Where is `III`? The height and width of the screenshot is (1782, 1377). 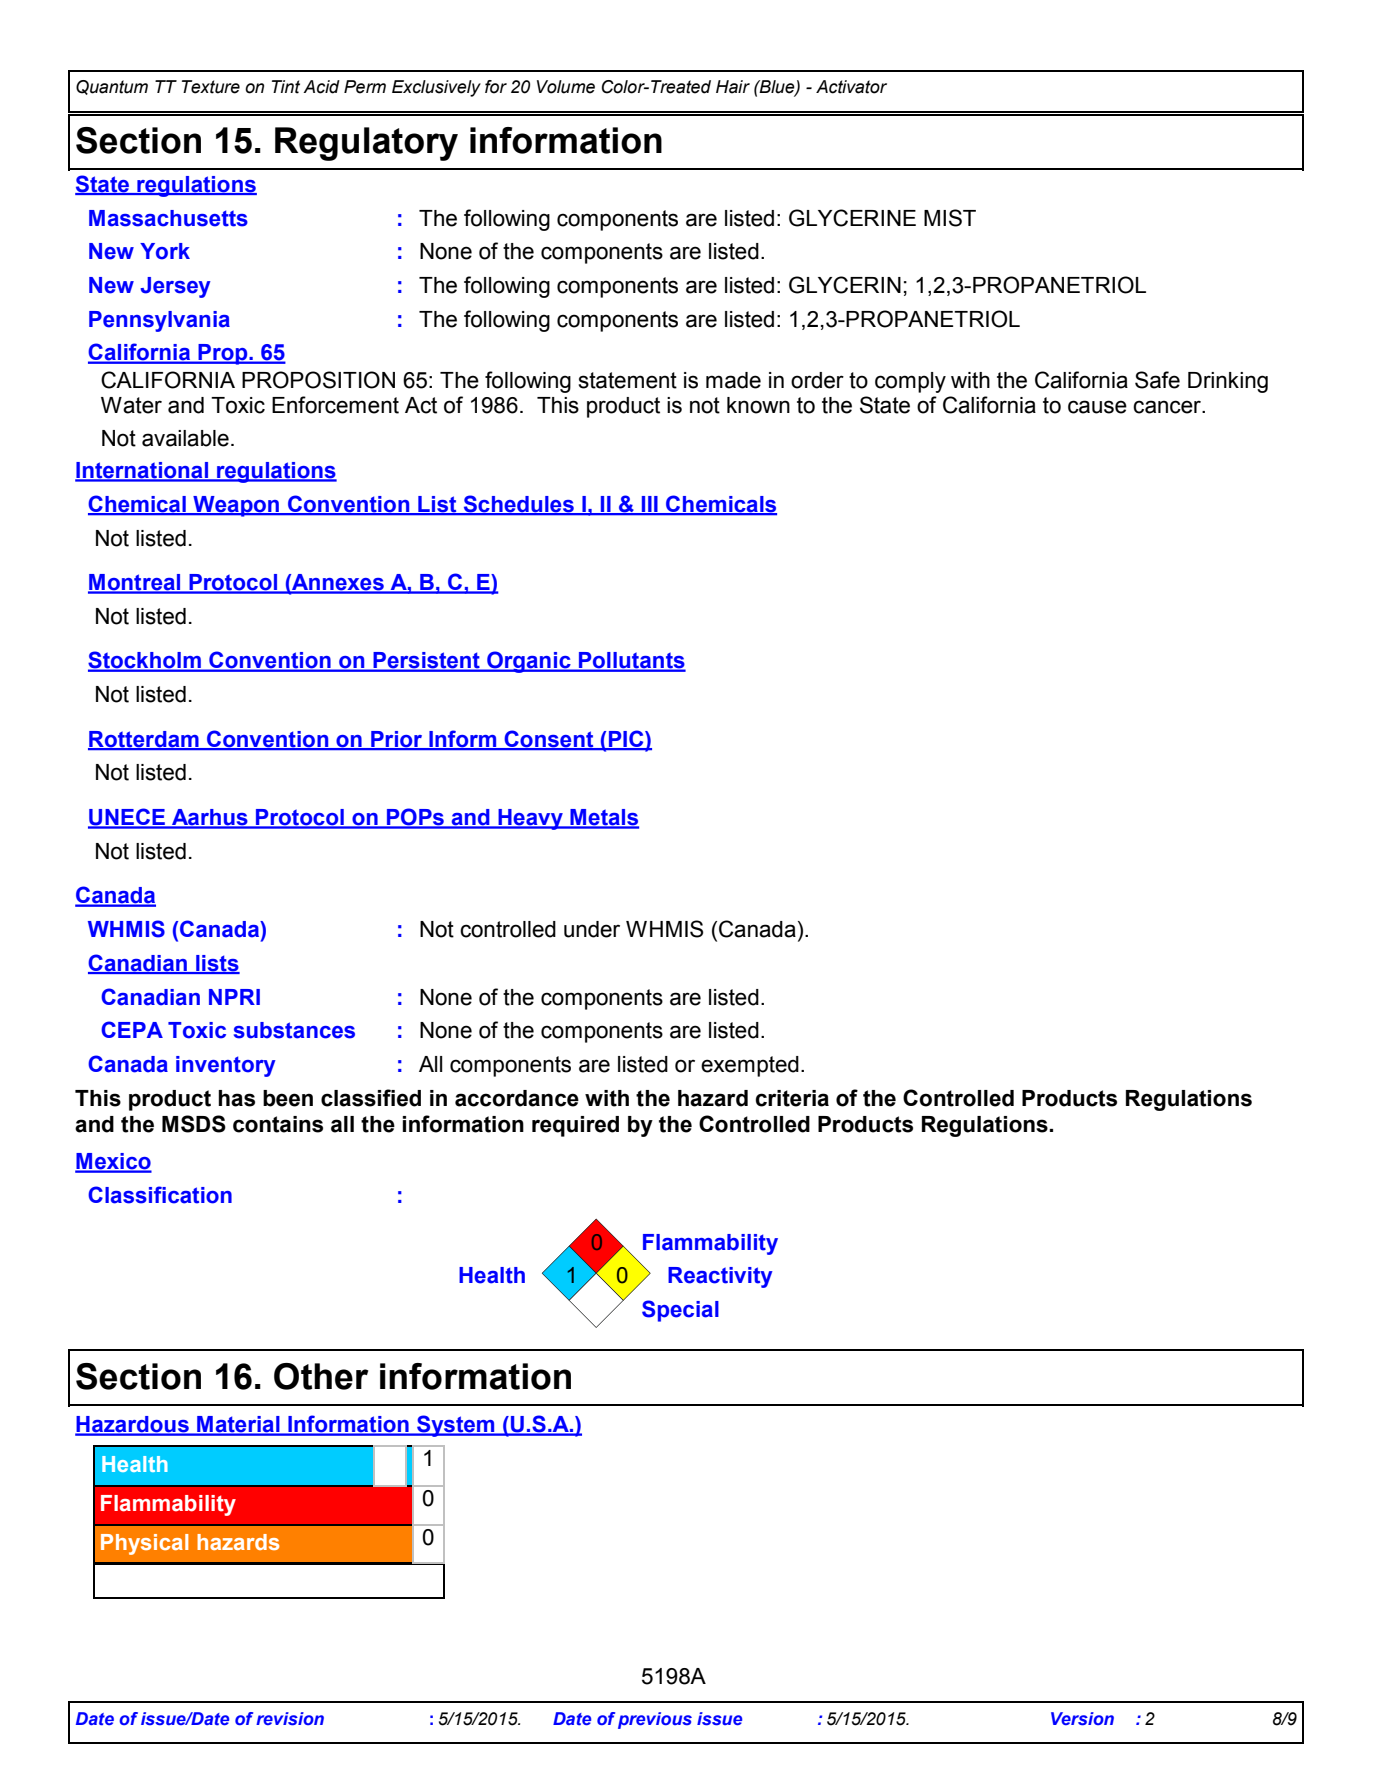 III is located at coordinates (650, 505).
